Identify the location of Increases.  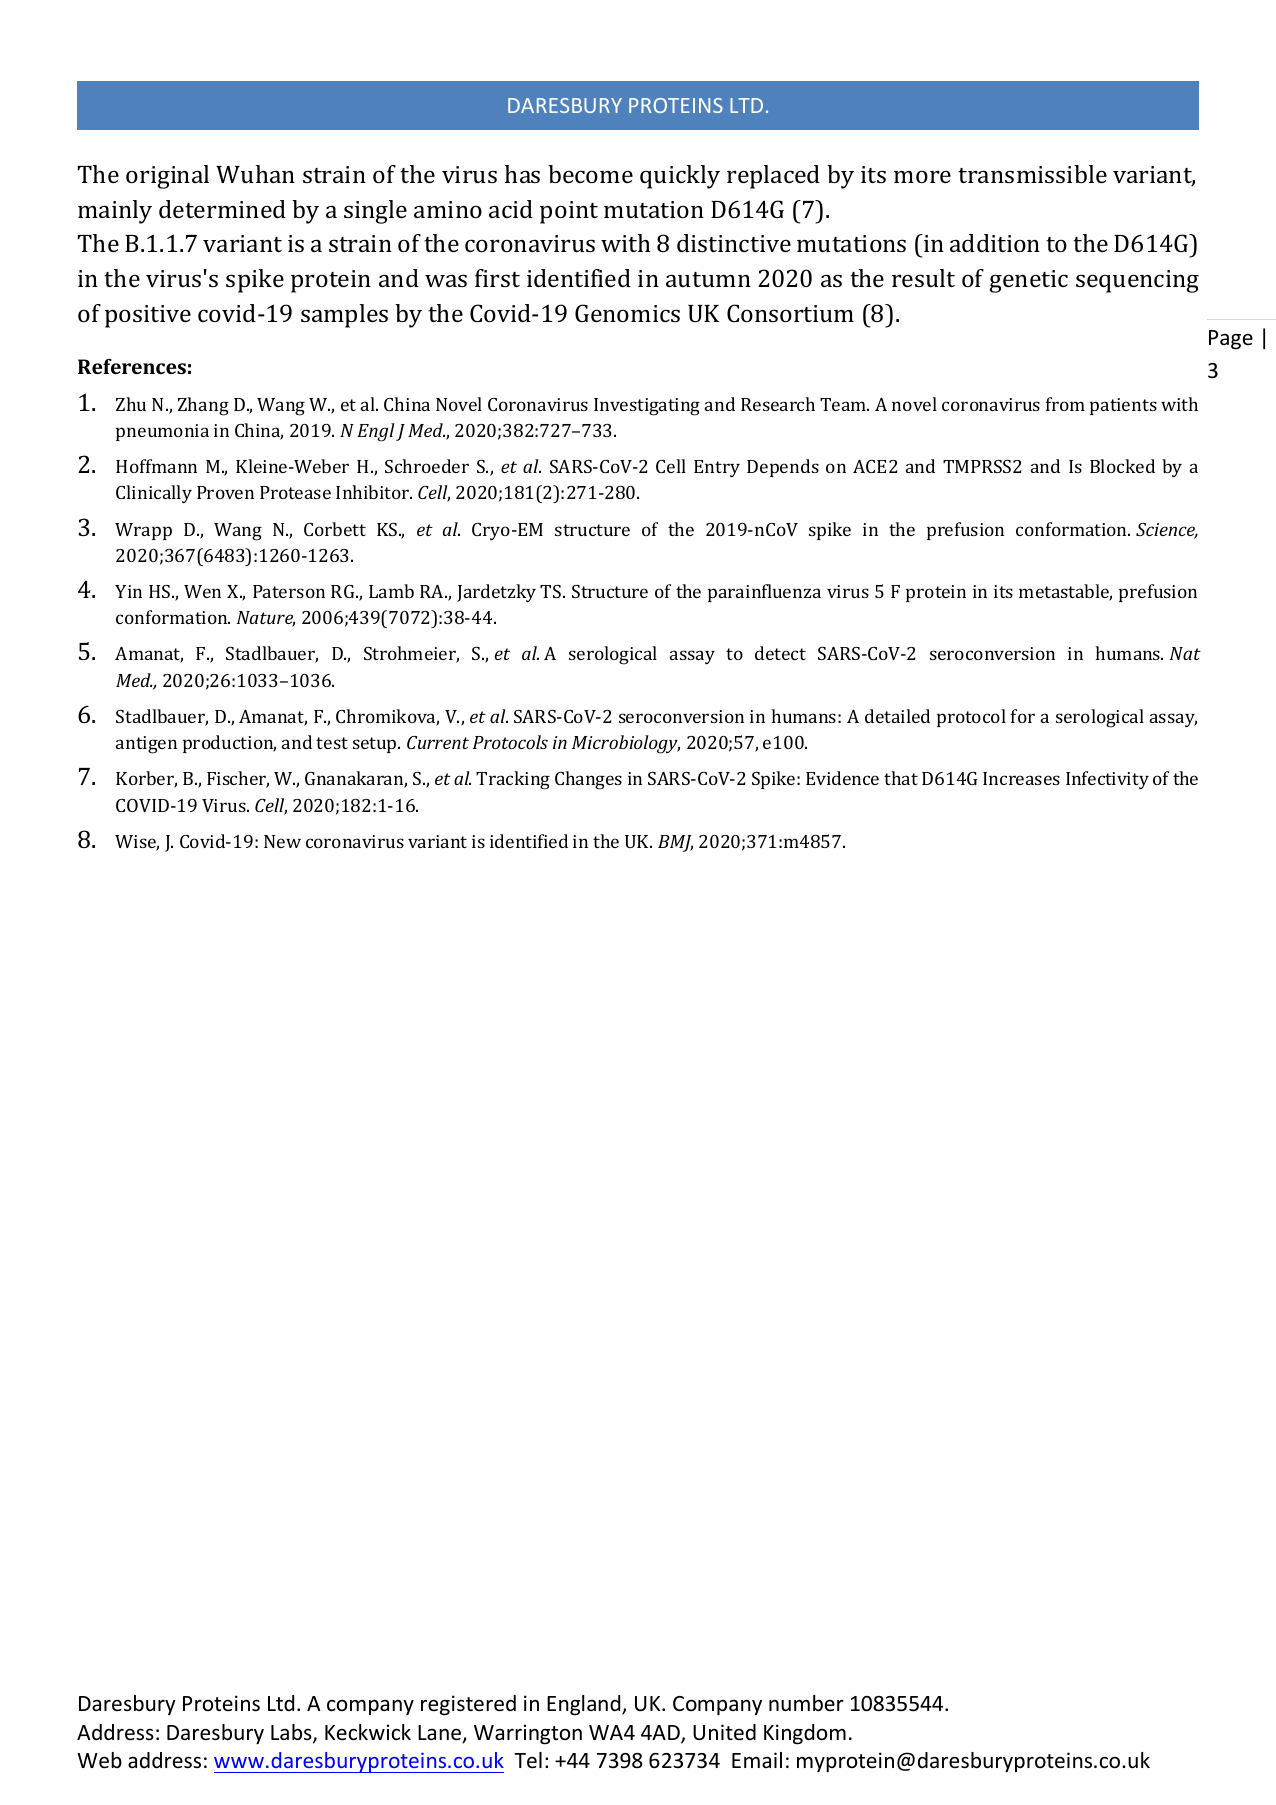
(1021, 778).
